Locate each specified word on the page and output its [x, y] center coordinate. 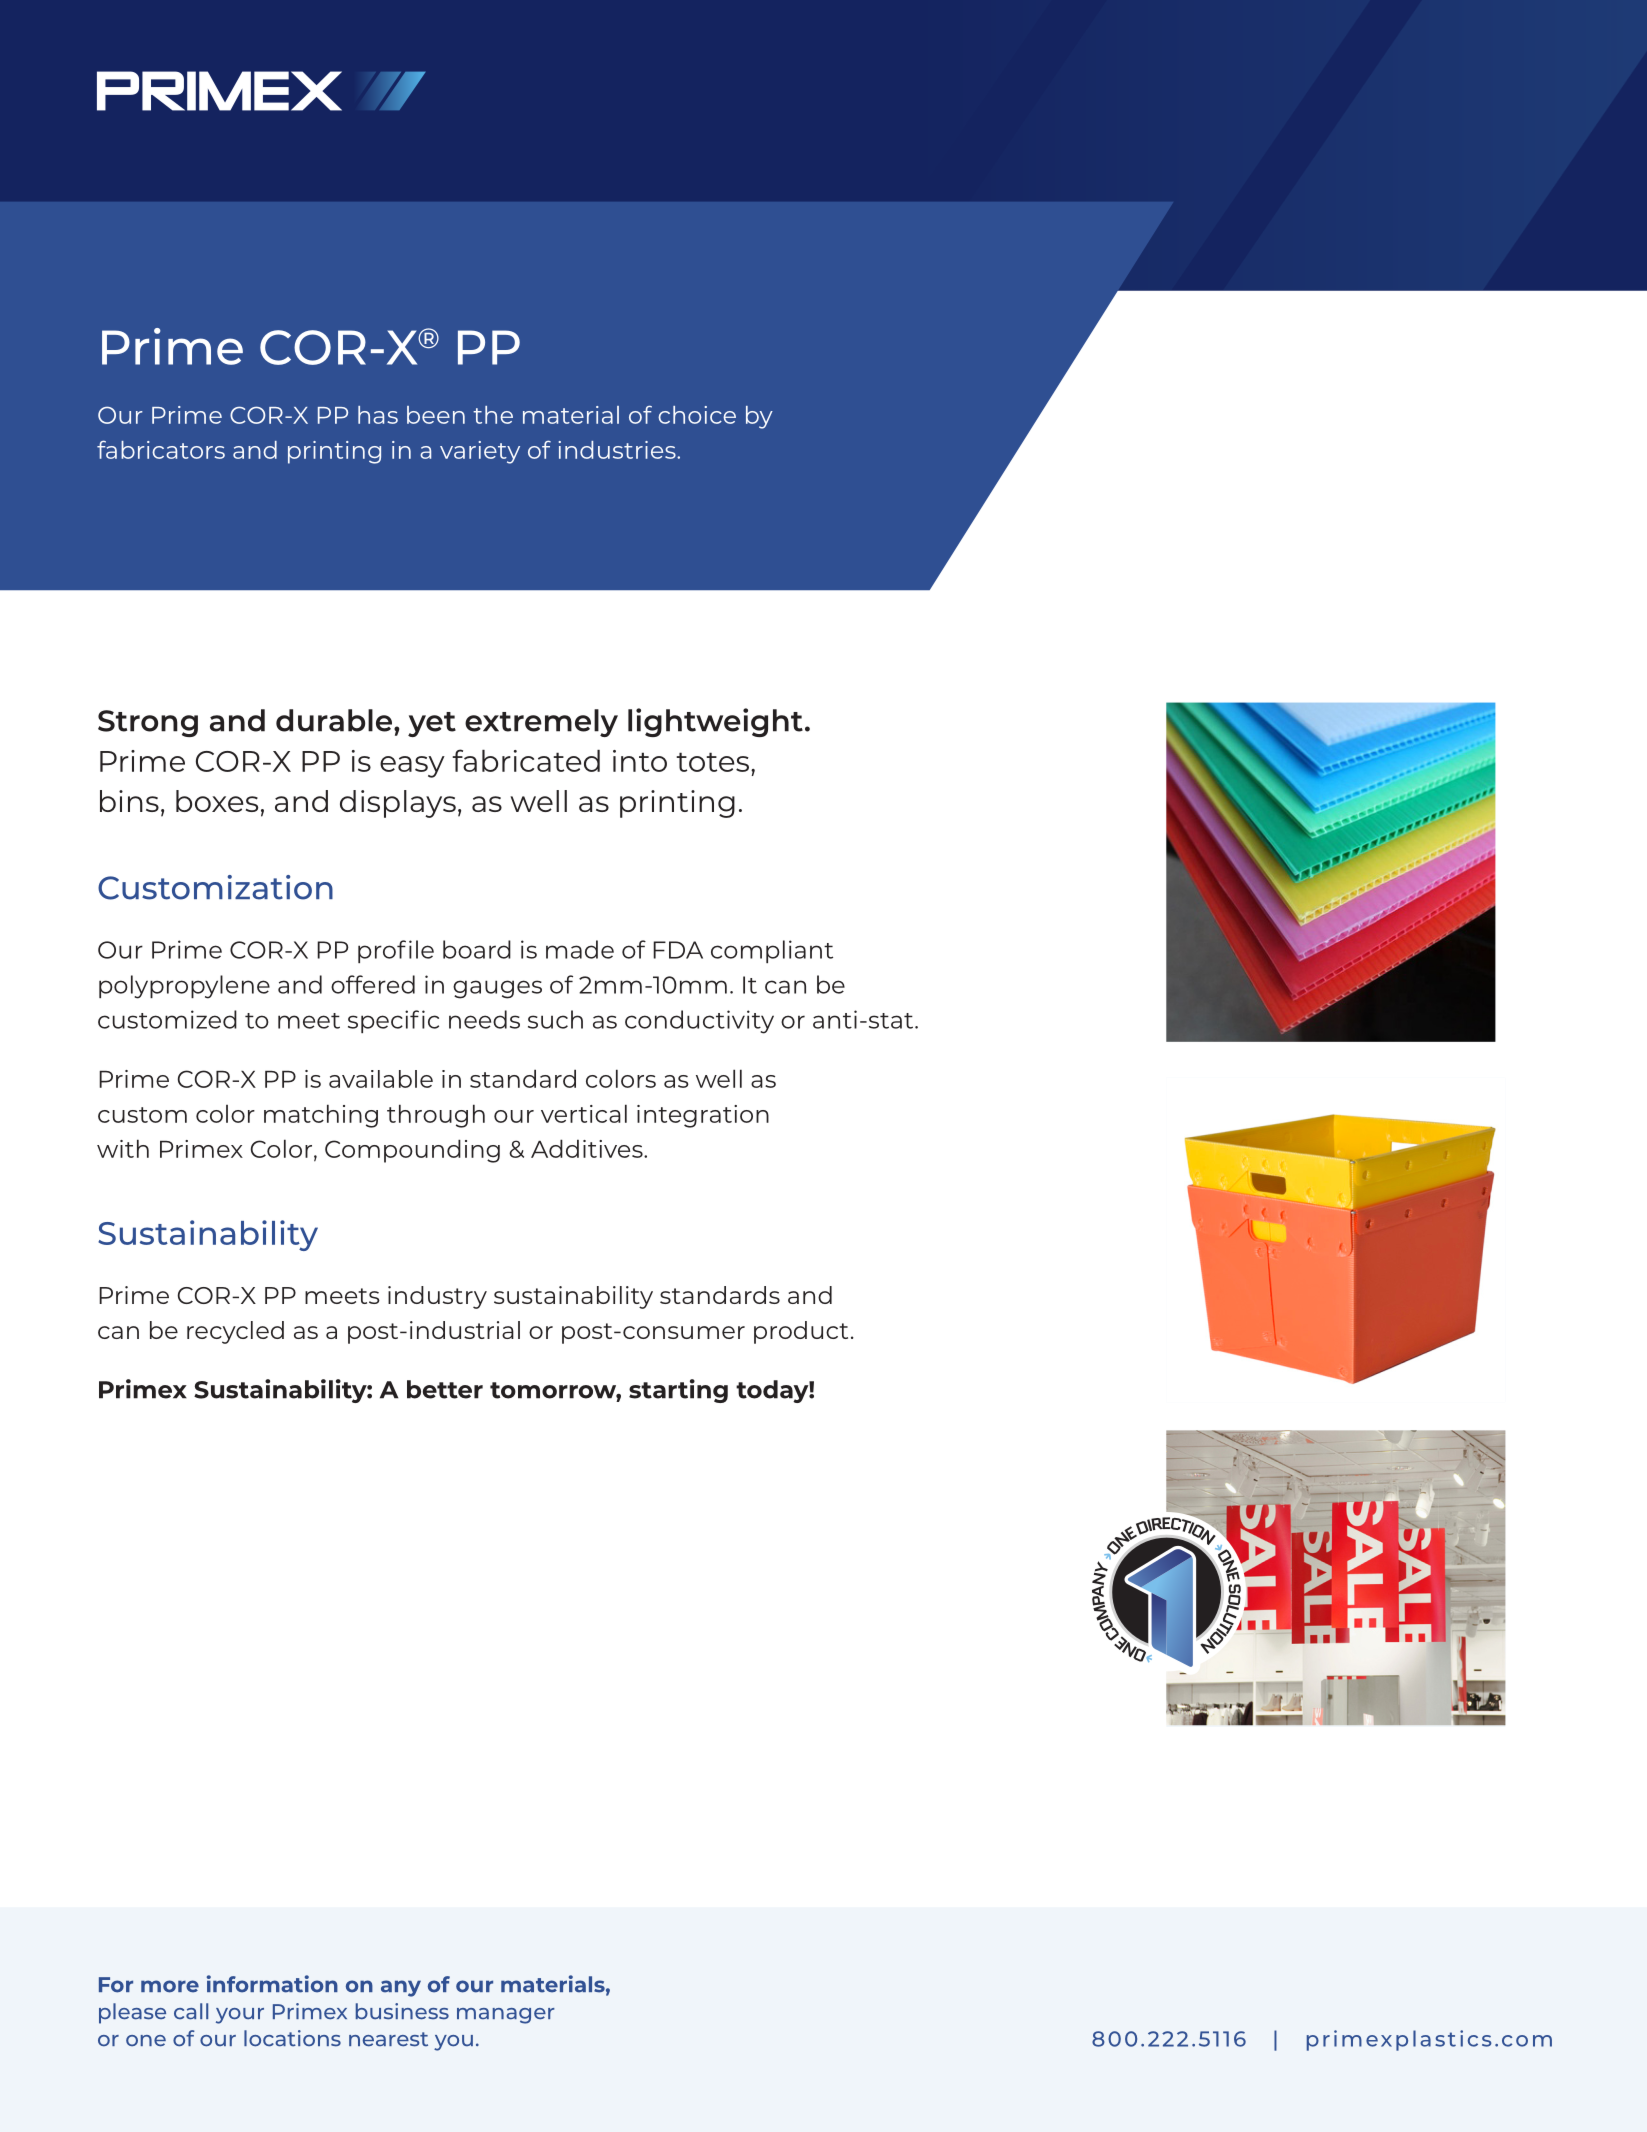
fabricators [161, 449]
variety [480, 452]
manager [506, 2016]
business [402, 2011]
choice [697, 415]
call [191, 2011]
